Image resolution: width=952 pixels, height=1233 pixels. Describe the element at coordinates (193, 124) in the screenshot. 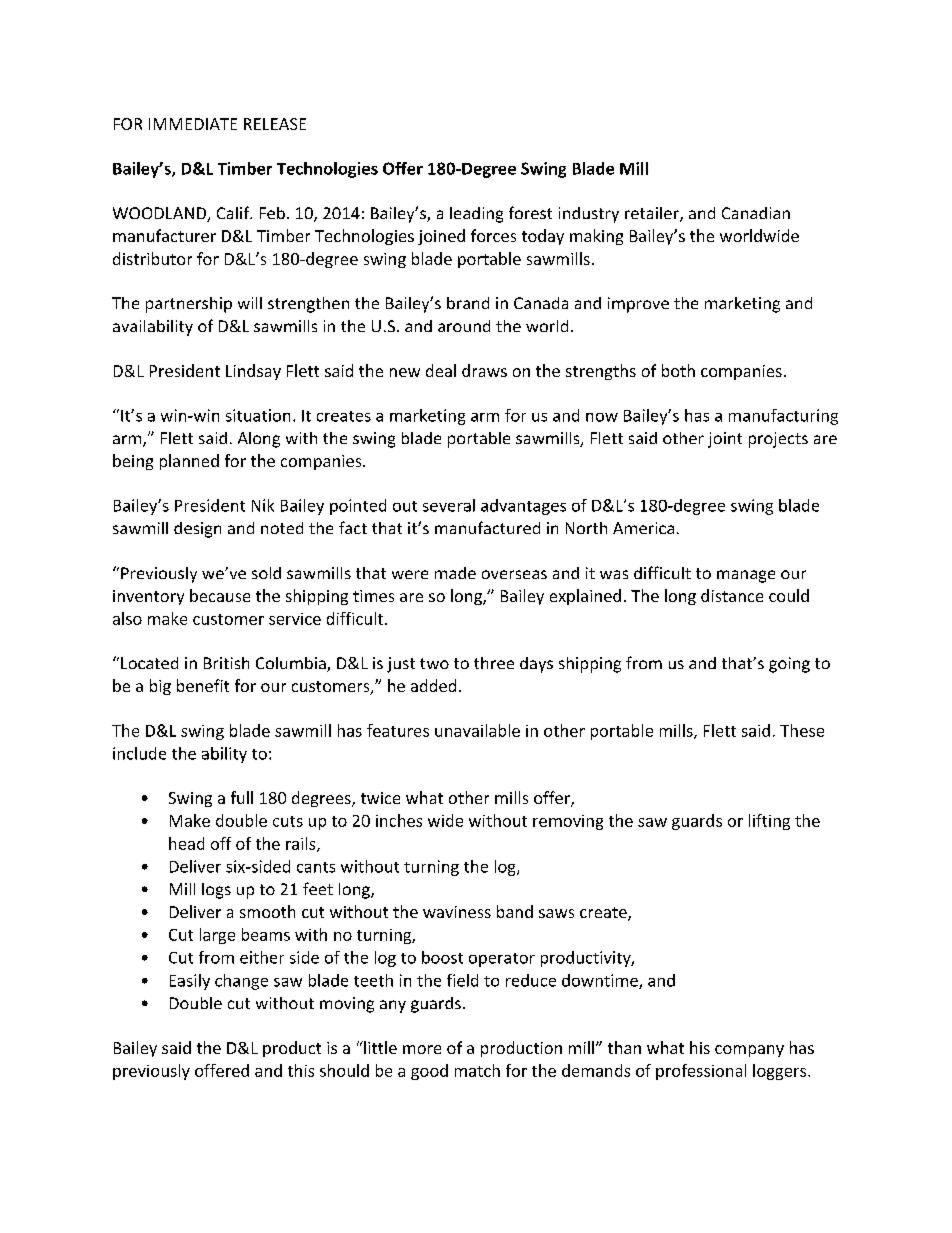

I see `IMMEDIATE` at that location.
